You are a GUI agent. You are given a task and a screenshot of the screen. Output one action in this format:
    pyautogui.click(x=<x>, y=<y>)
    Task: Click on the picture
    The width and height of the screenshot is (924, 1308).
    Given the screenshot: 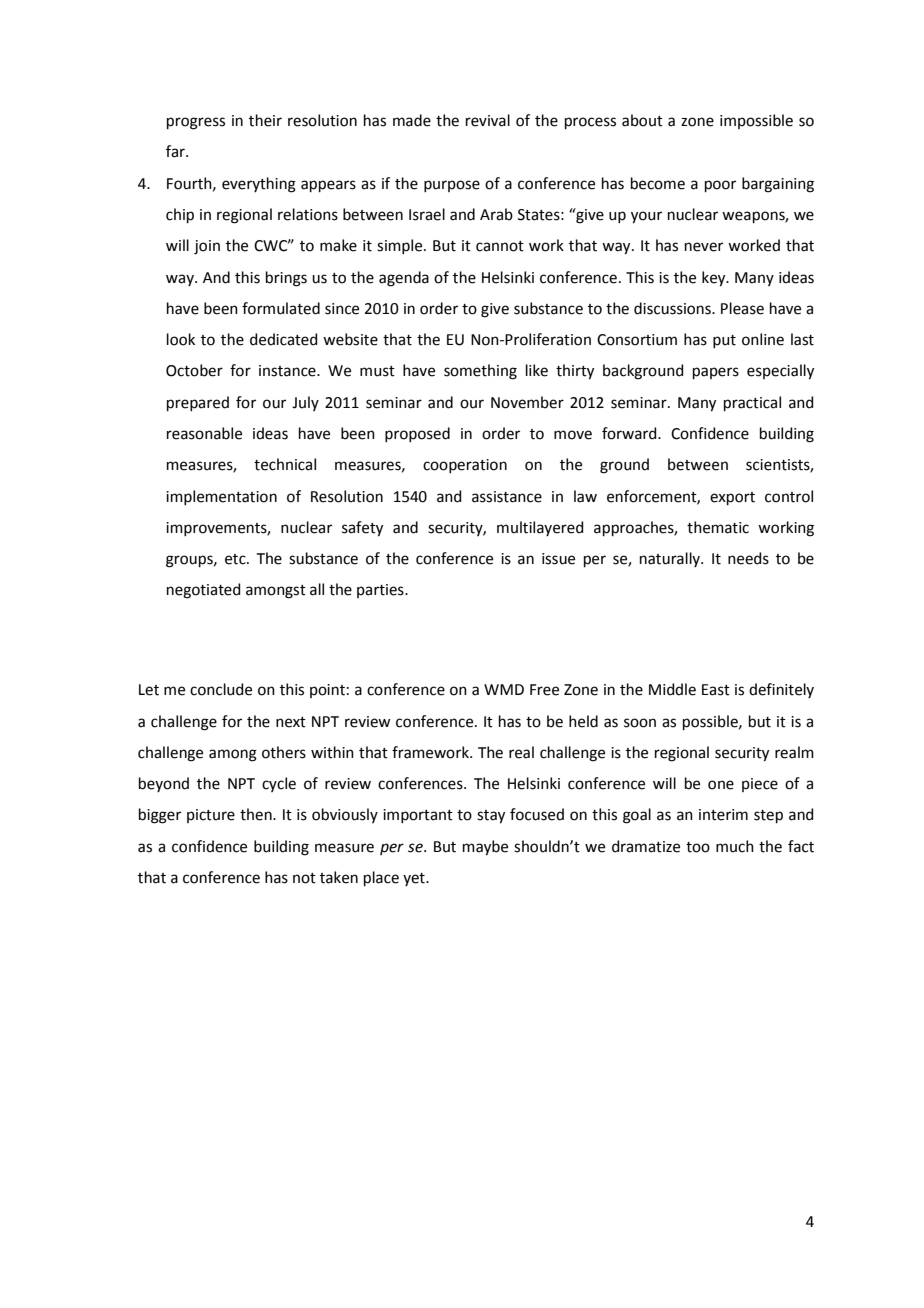 What is the action you would take?
    pyautogui.click(x=211, y=816)
